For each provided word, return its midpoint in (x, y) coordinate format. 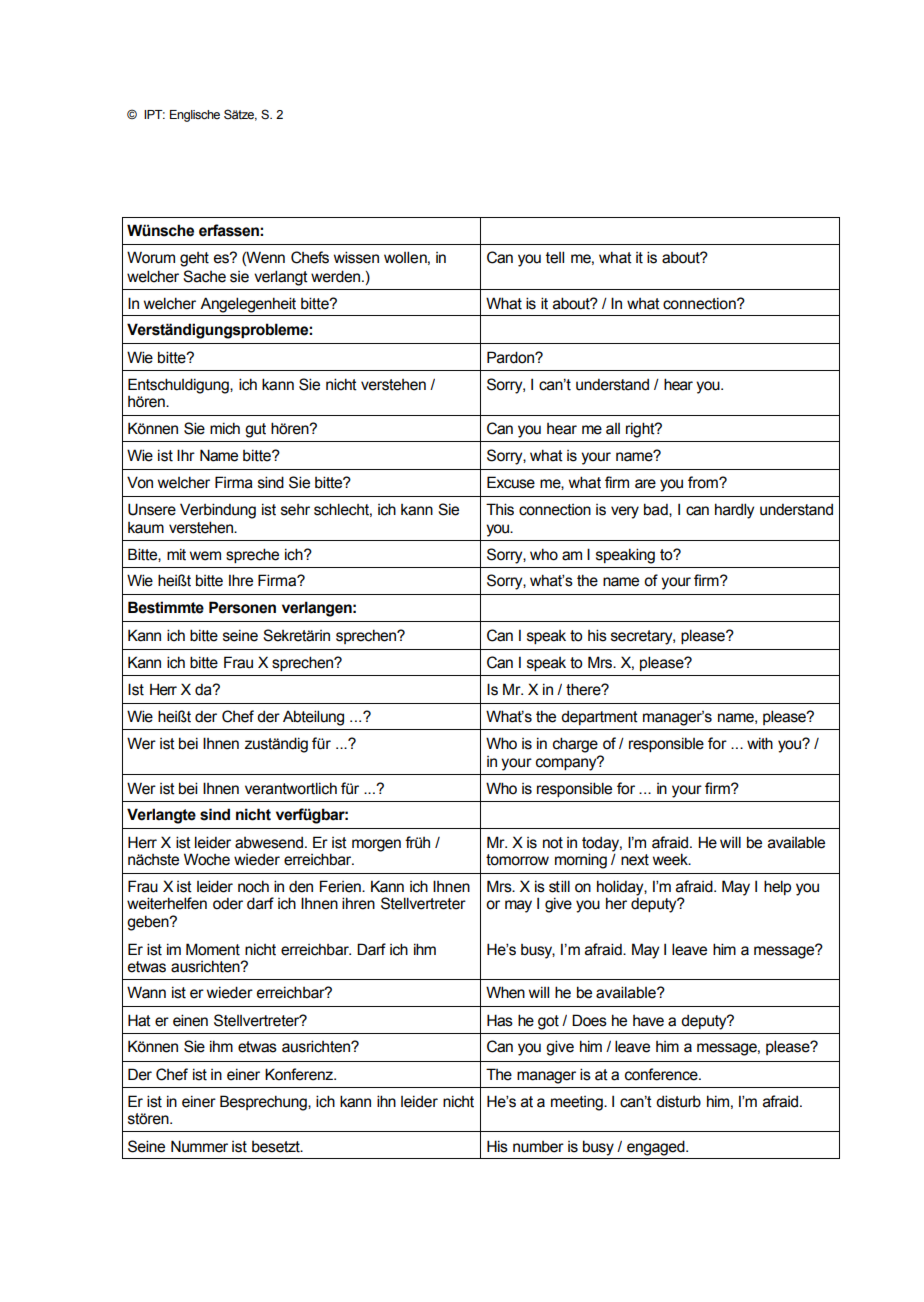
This (500, 509)
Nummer (199, 1146)
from (704, 482)
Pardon (511, 357)
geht (194, 259)
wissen (356, 257)
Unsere (152, 509)
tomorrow (517, 860)
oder (228, 904)
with (760, 743)
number (538, 1147)
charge (575, 745)
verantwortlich (291, 788)
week (671, 859)
